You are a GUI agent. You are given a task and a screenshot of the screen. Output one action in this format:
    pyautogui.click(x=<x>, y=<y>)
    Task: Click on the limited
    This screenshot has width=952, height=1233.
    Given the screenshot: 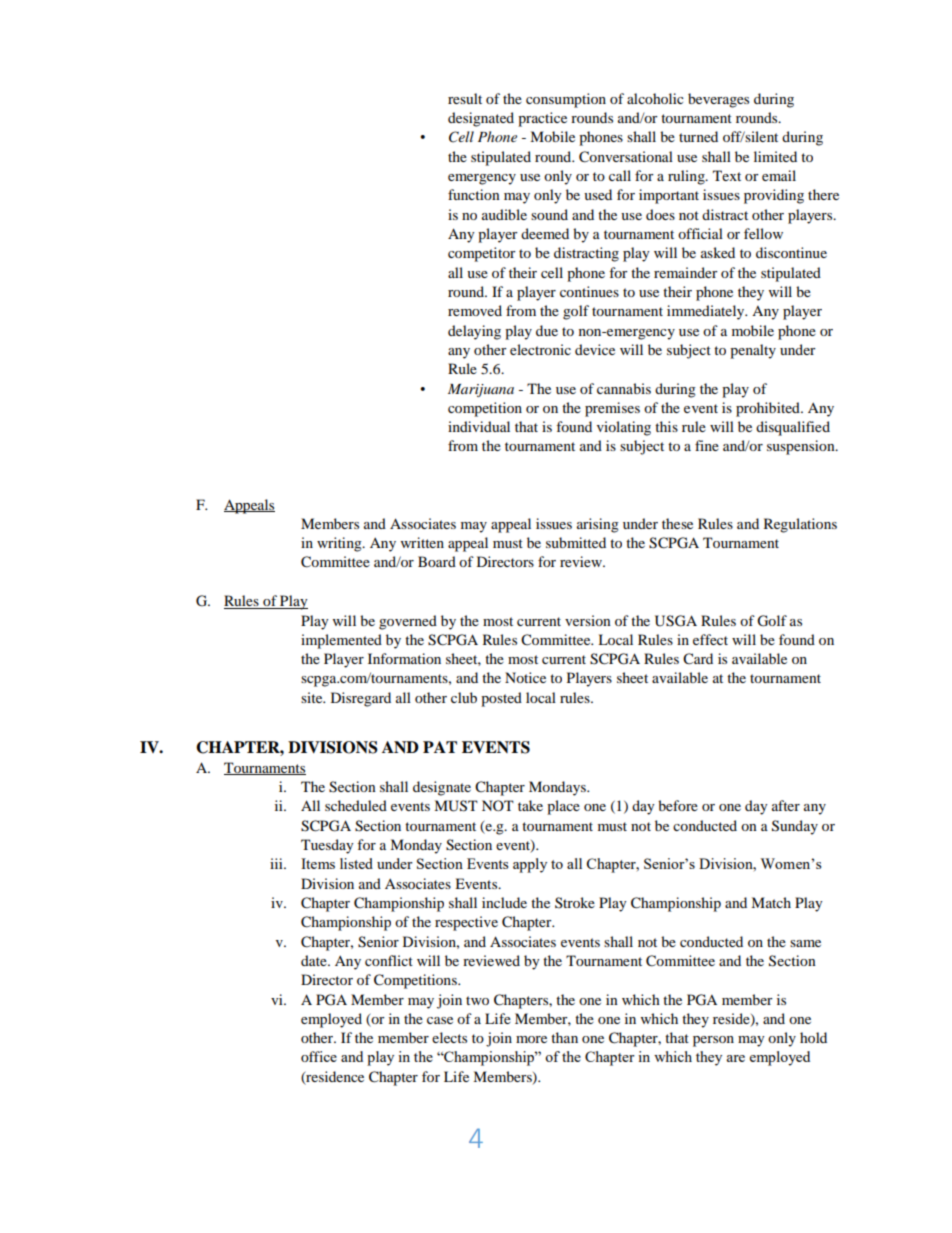 What is the action you would take?
    pyautogui.click(x=775, y=156)
